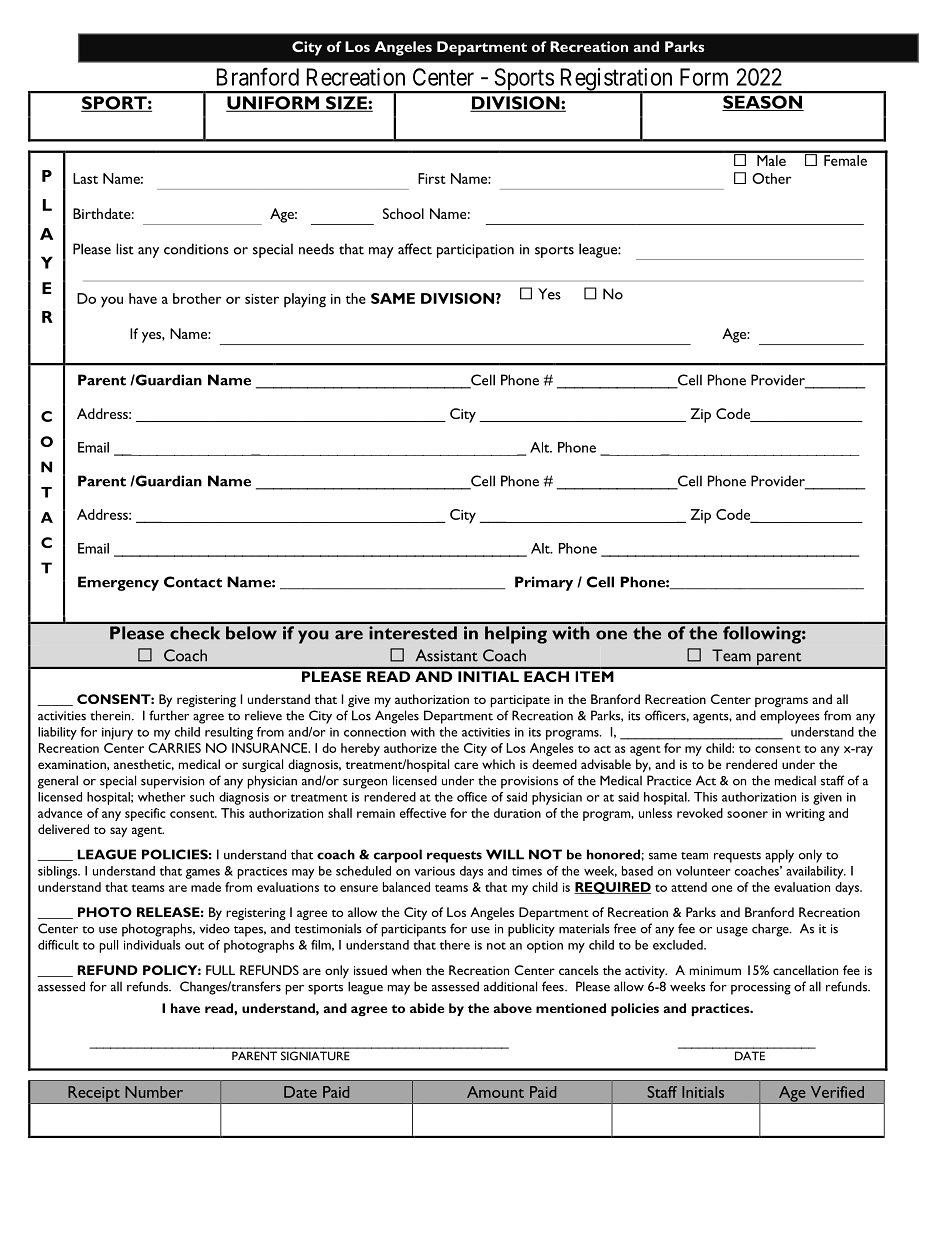 The width and height of the screenshot is (952, 1233). Describe the element at coordinates (118, 583) in the screenshot. I see `Emergency` at that location.
